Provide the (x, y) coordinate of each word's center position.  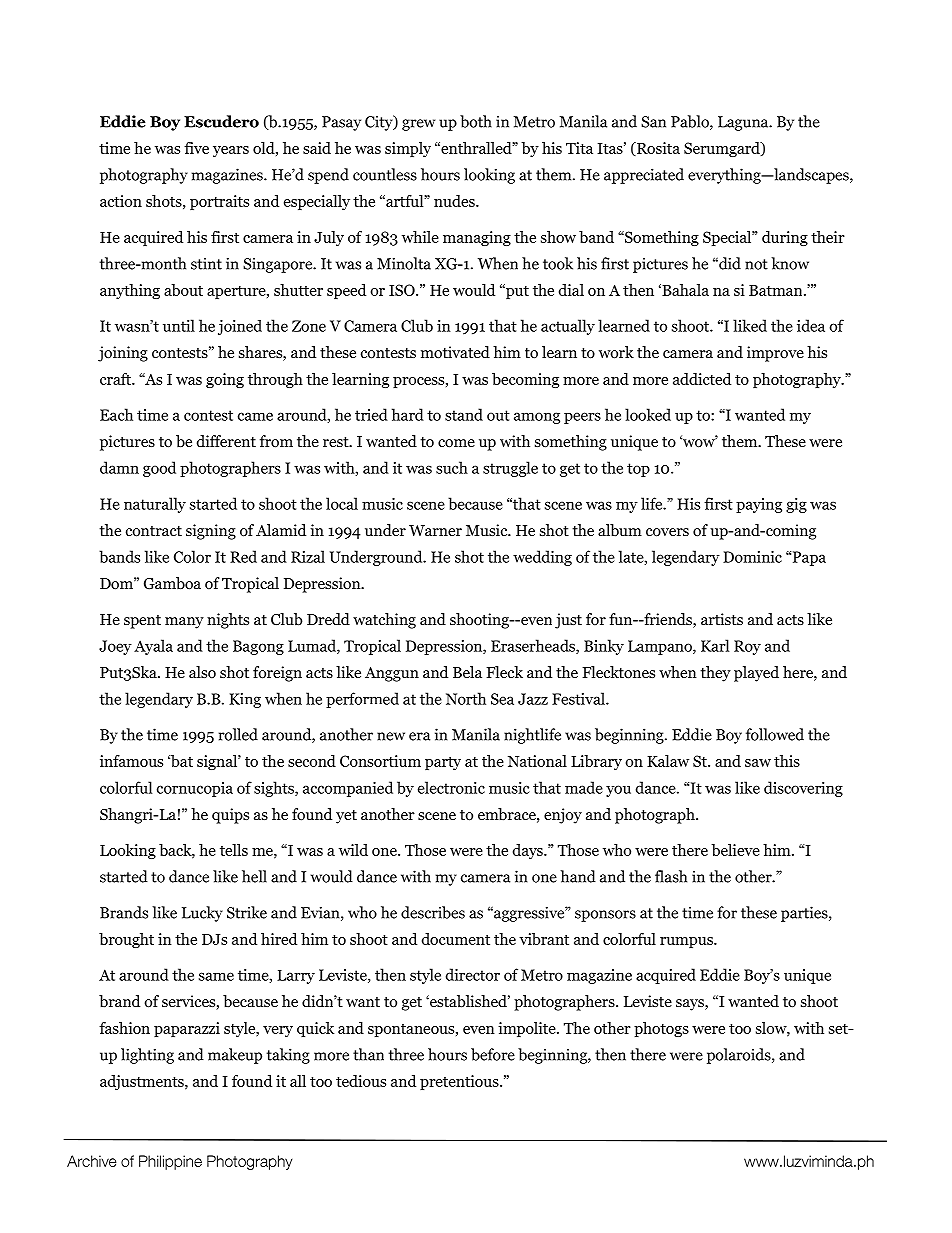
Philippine (170, 1162)
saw (758, 763)
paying (759, 505)
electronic (451, 787)
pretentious (460, 1082)
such (452, 467)
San (653, 122)
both (476, 121)
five (196, 148)
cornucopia (195, 789)
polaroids (740, 1056)
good (159, 469)
